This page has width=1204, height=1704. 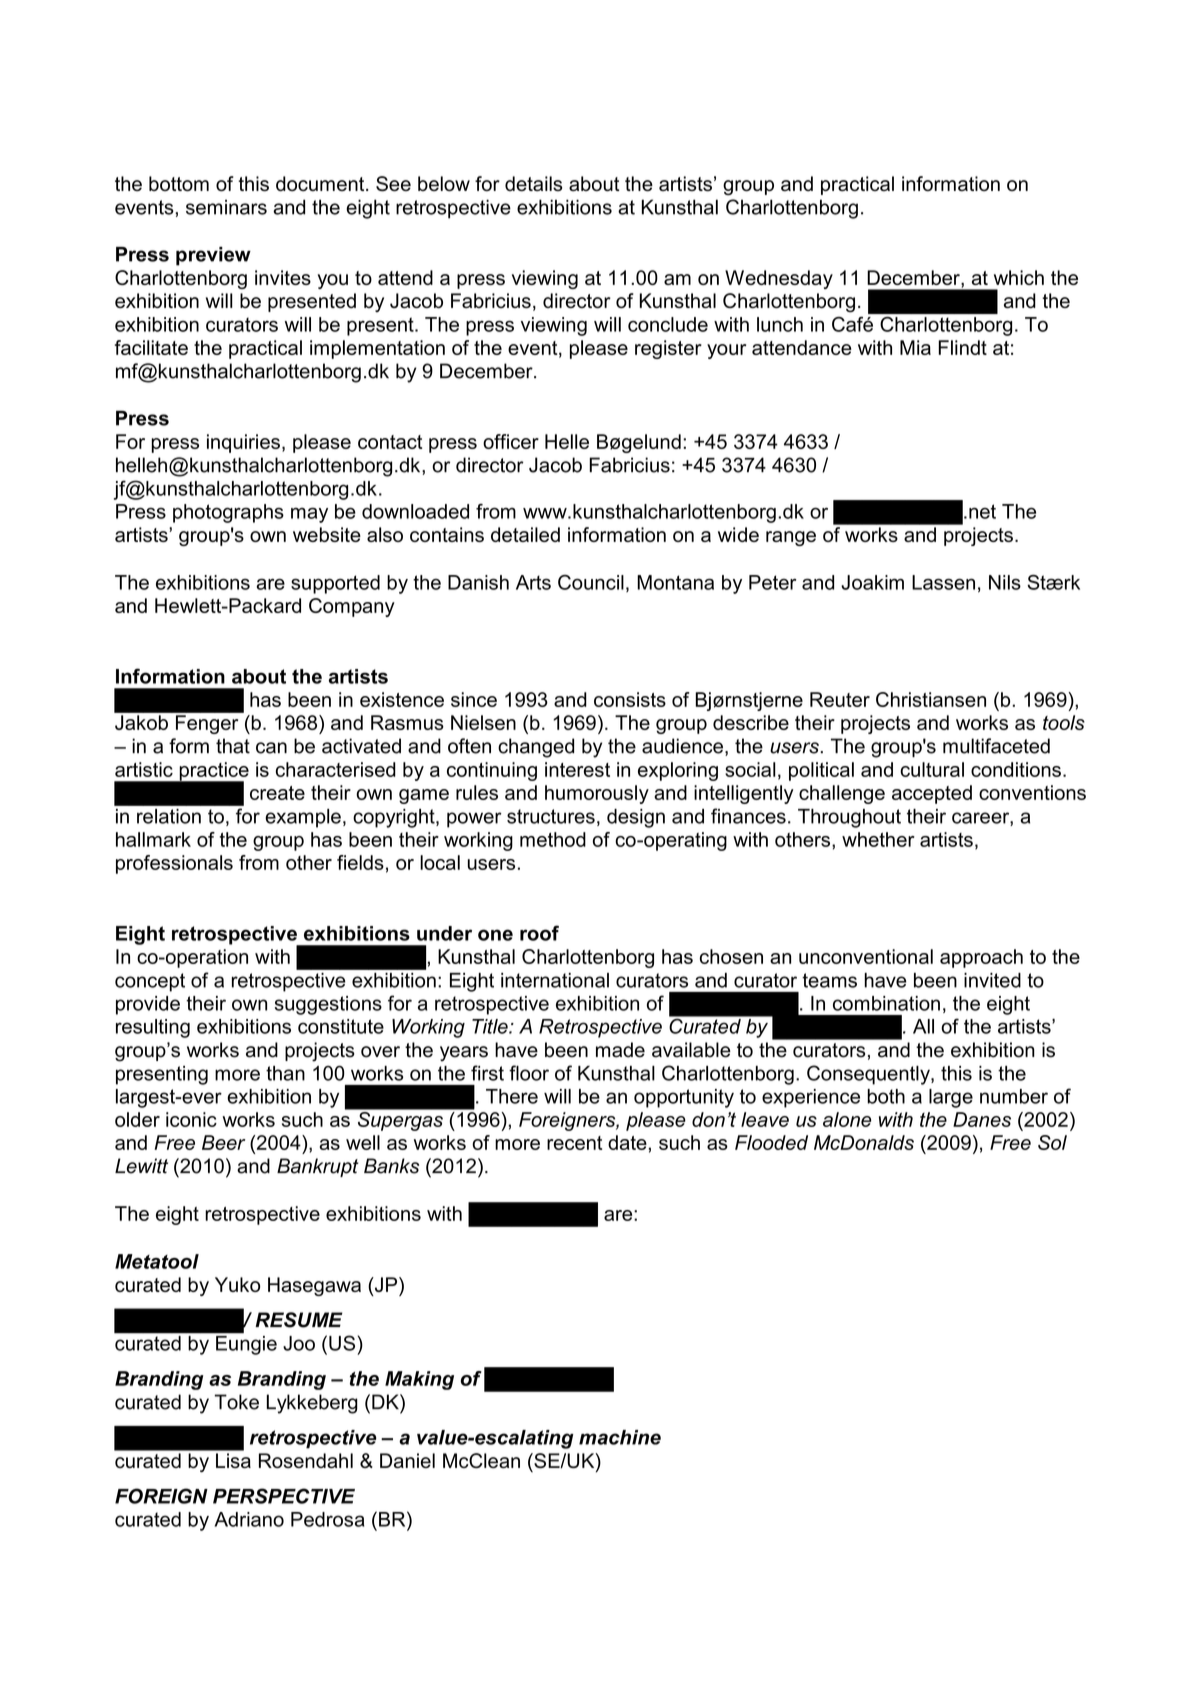 I want to click on which, so click(x=1019, y=277).
